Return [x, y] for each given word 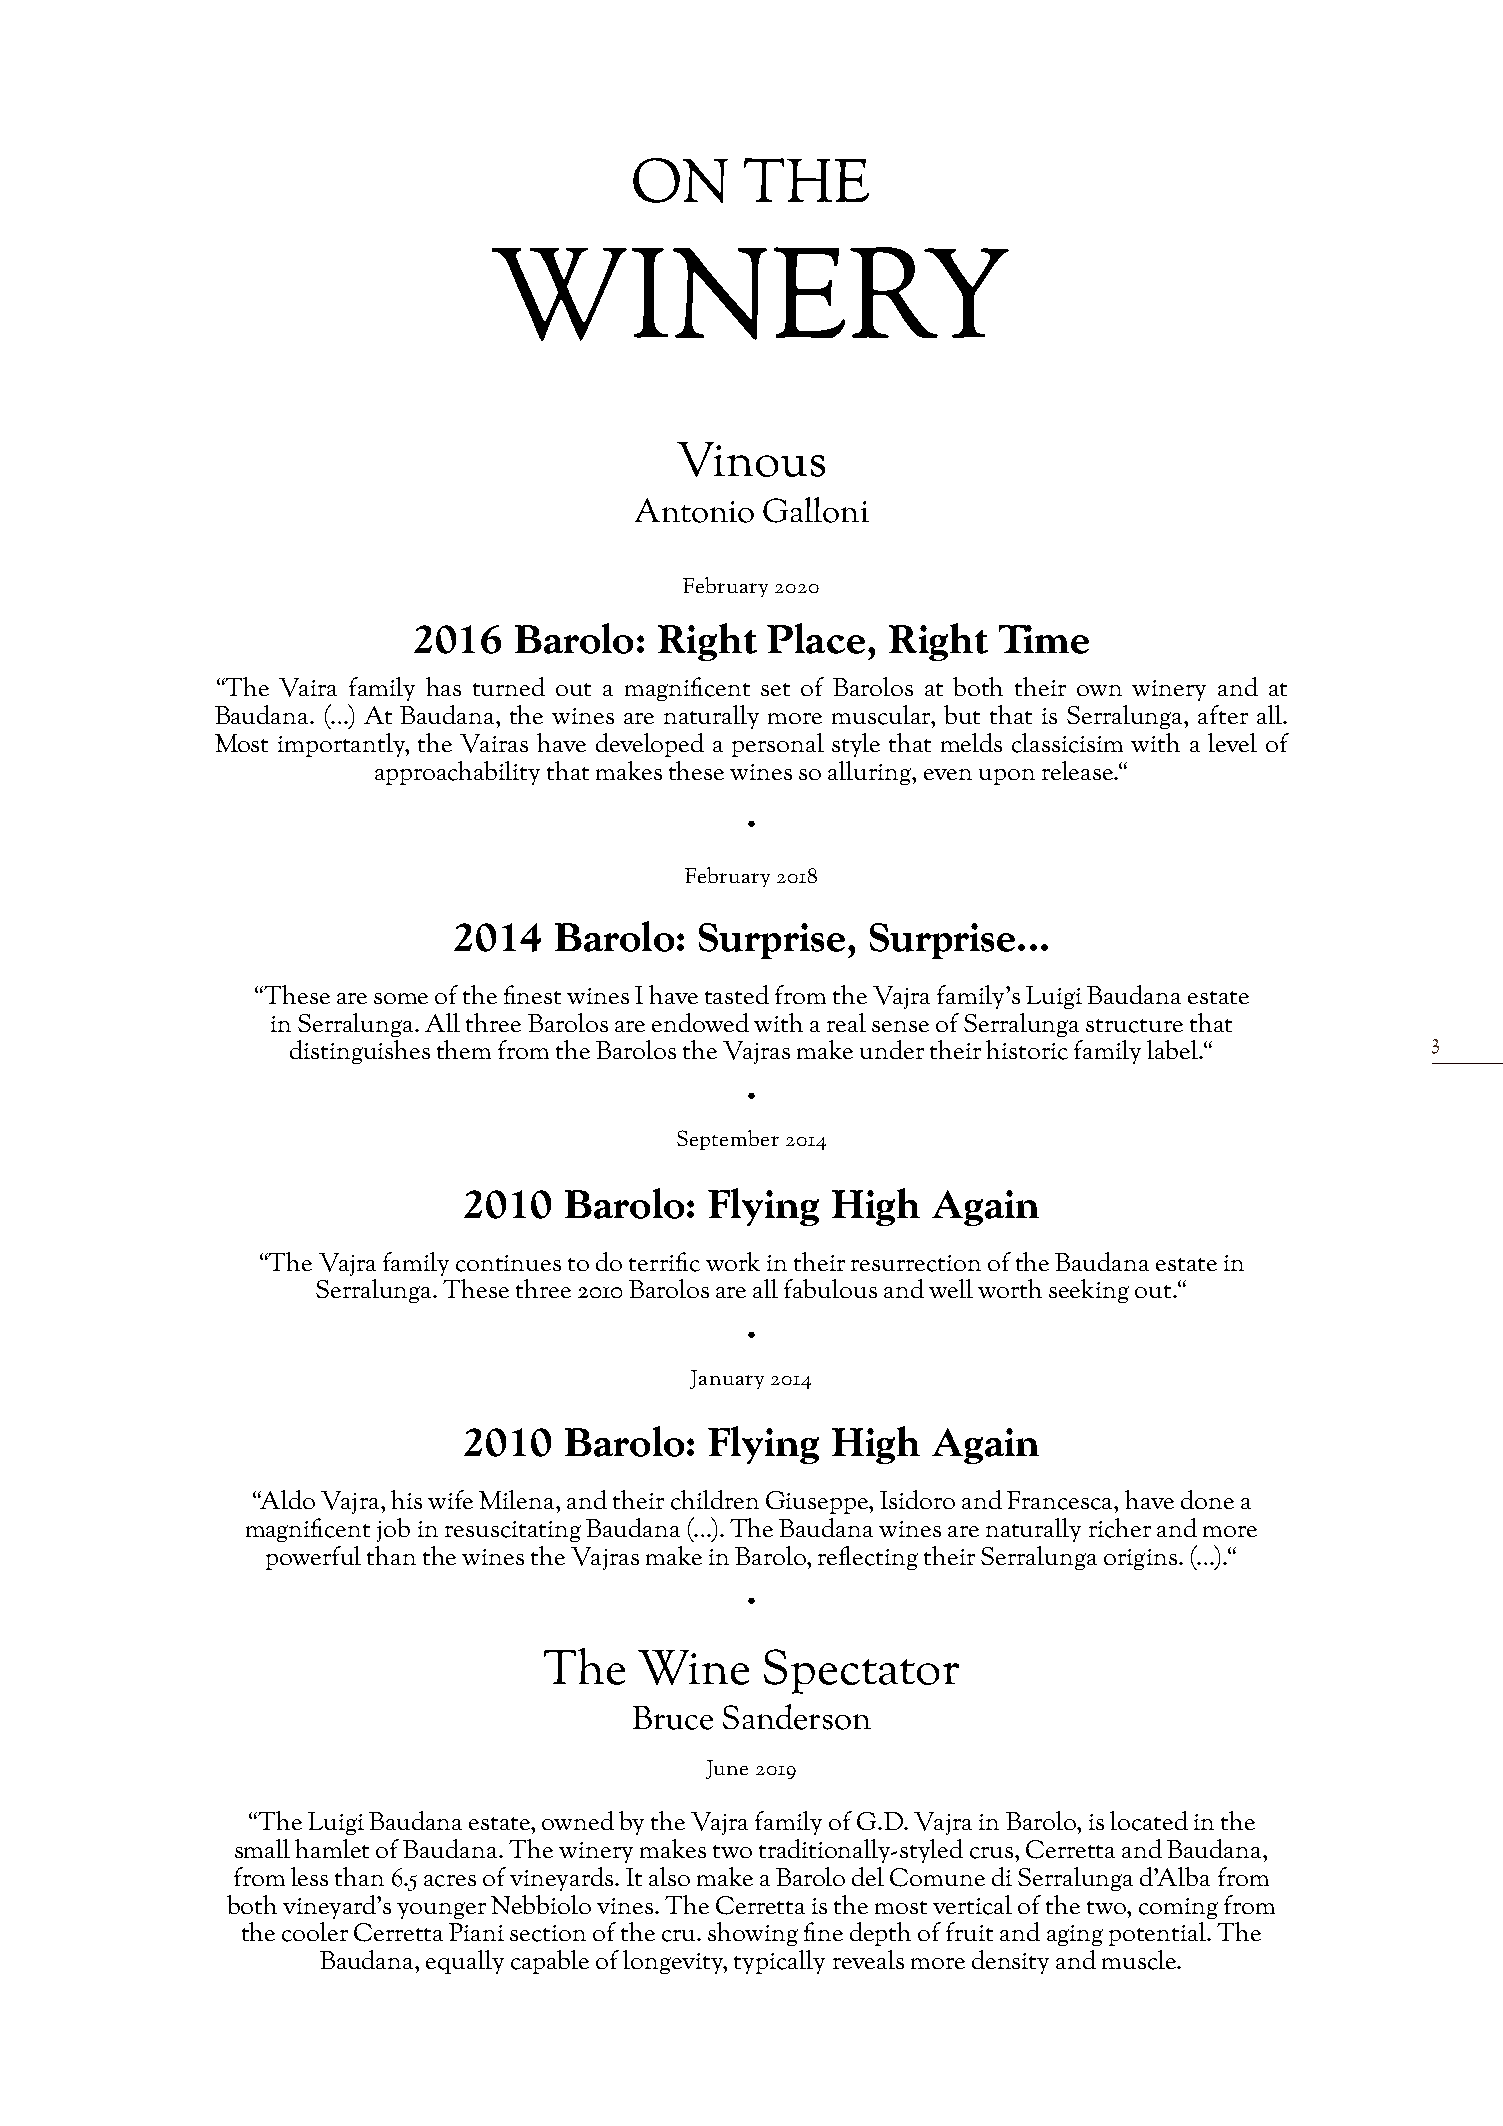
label [1173, 1049]
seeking [1089, 1291]
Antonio [694, 510]
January [727, 1379]
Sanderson [797, 1717]
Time [1044, 639]
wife [450, 1499]
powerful [313, 1558]
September [728, 1140]
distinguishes [360, 1052]
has [443, 686]
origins [1140, 1559]
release [1079, 770]
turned [509, 686]
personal [778, 745]
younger [441, 1910]
